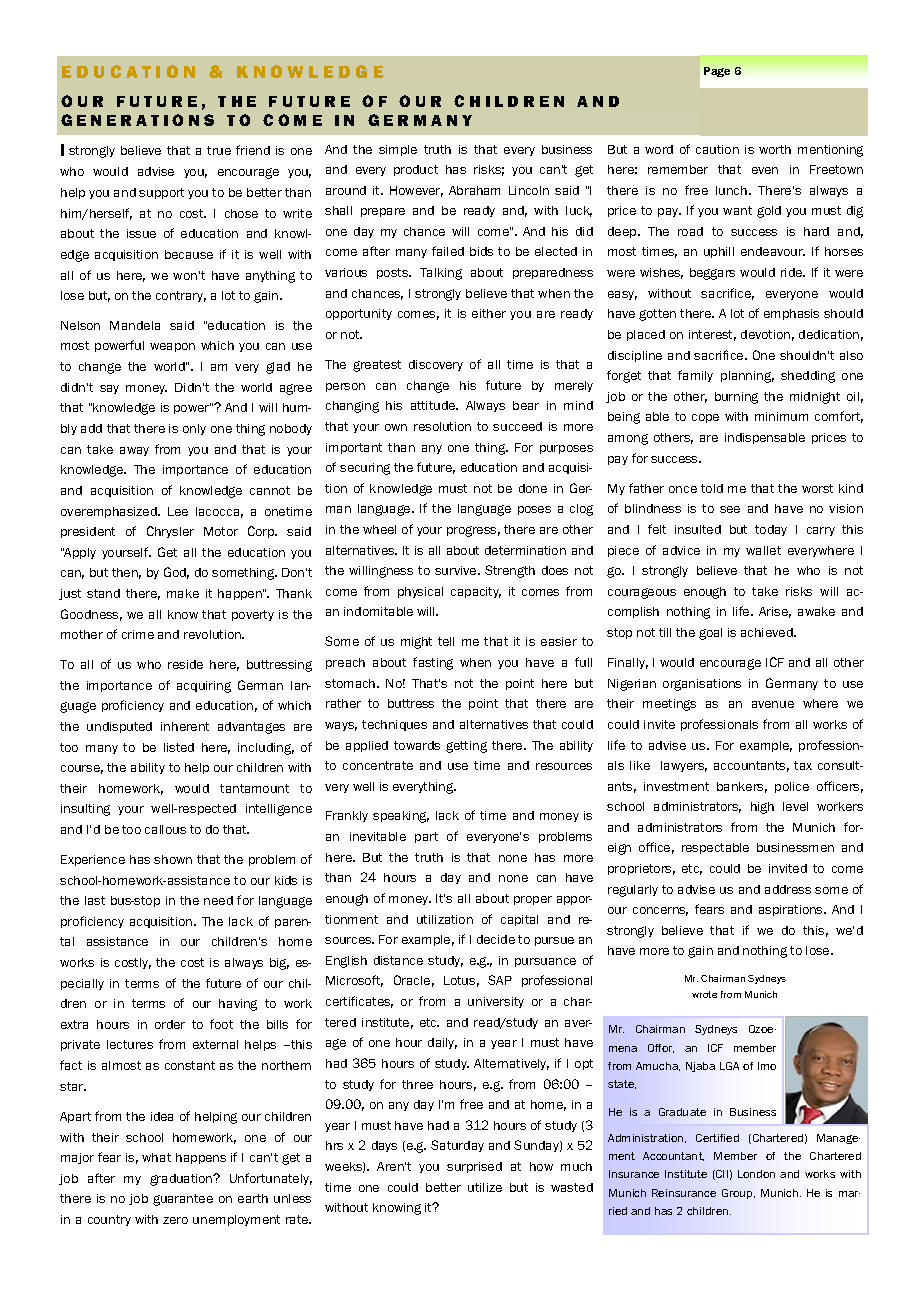 Image resolution: width=924 pixels, height=1308 pixels. I want to click on weapon, so click(172, 347).
